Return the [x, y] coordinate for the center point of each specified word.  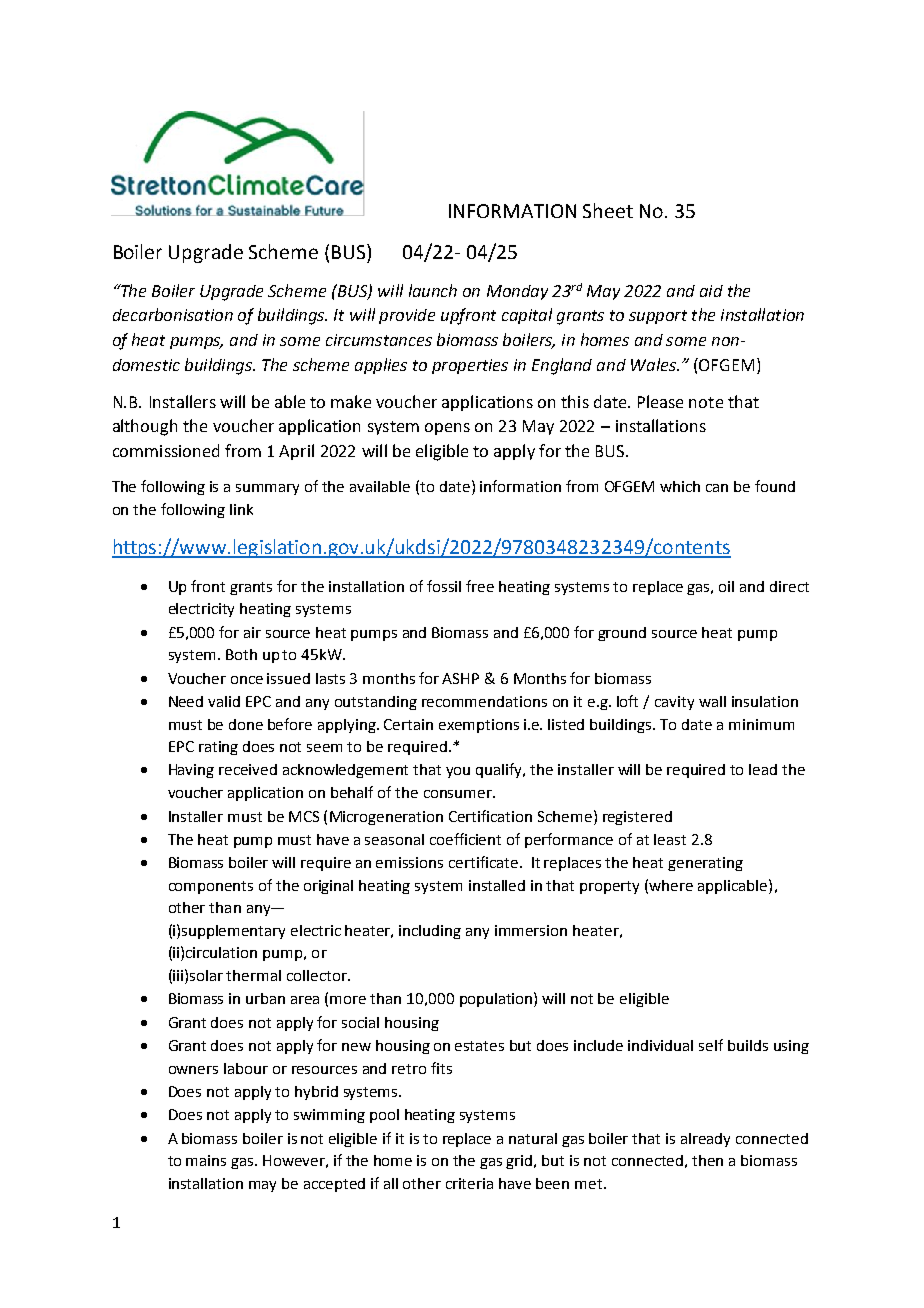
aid [711, 291]
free [480, 586]
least [670, 839]
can [717, 488]
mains [206, 1160]
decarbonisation [173, 314]
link [241, 509]
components [211, 887]
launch [433, 290]
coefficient [465, 839]
